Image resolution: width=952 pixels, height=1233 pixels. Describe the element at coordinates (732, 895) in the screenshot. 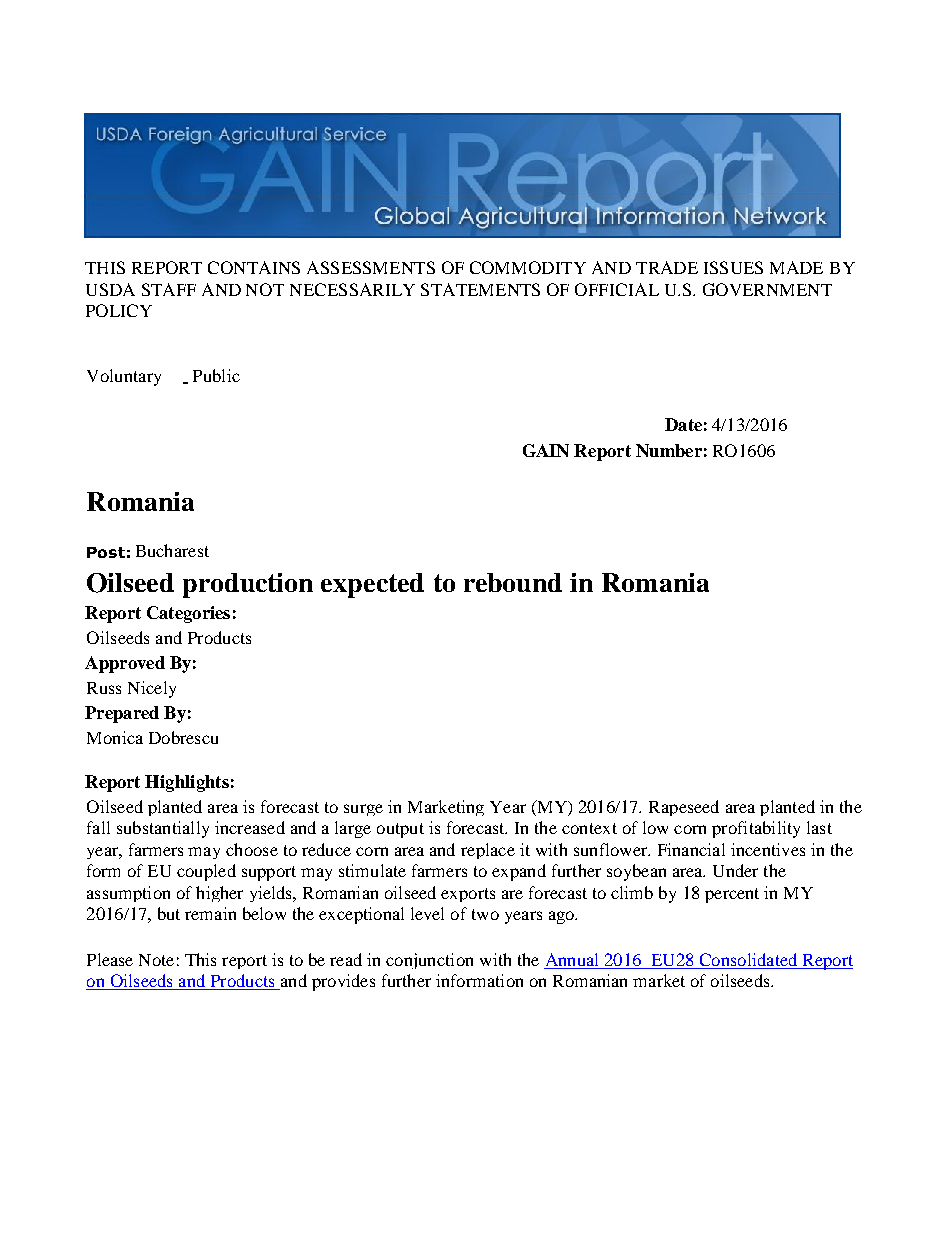

I see `percent` at that location.
